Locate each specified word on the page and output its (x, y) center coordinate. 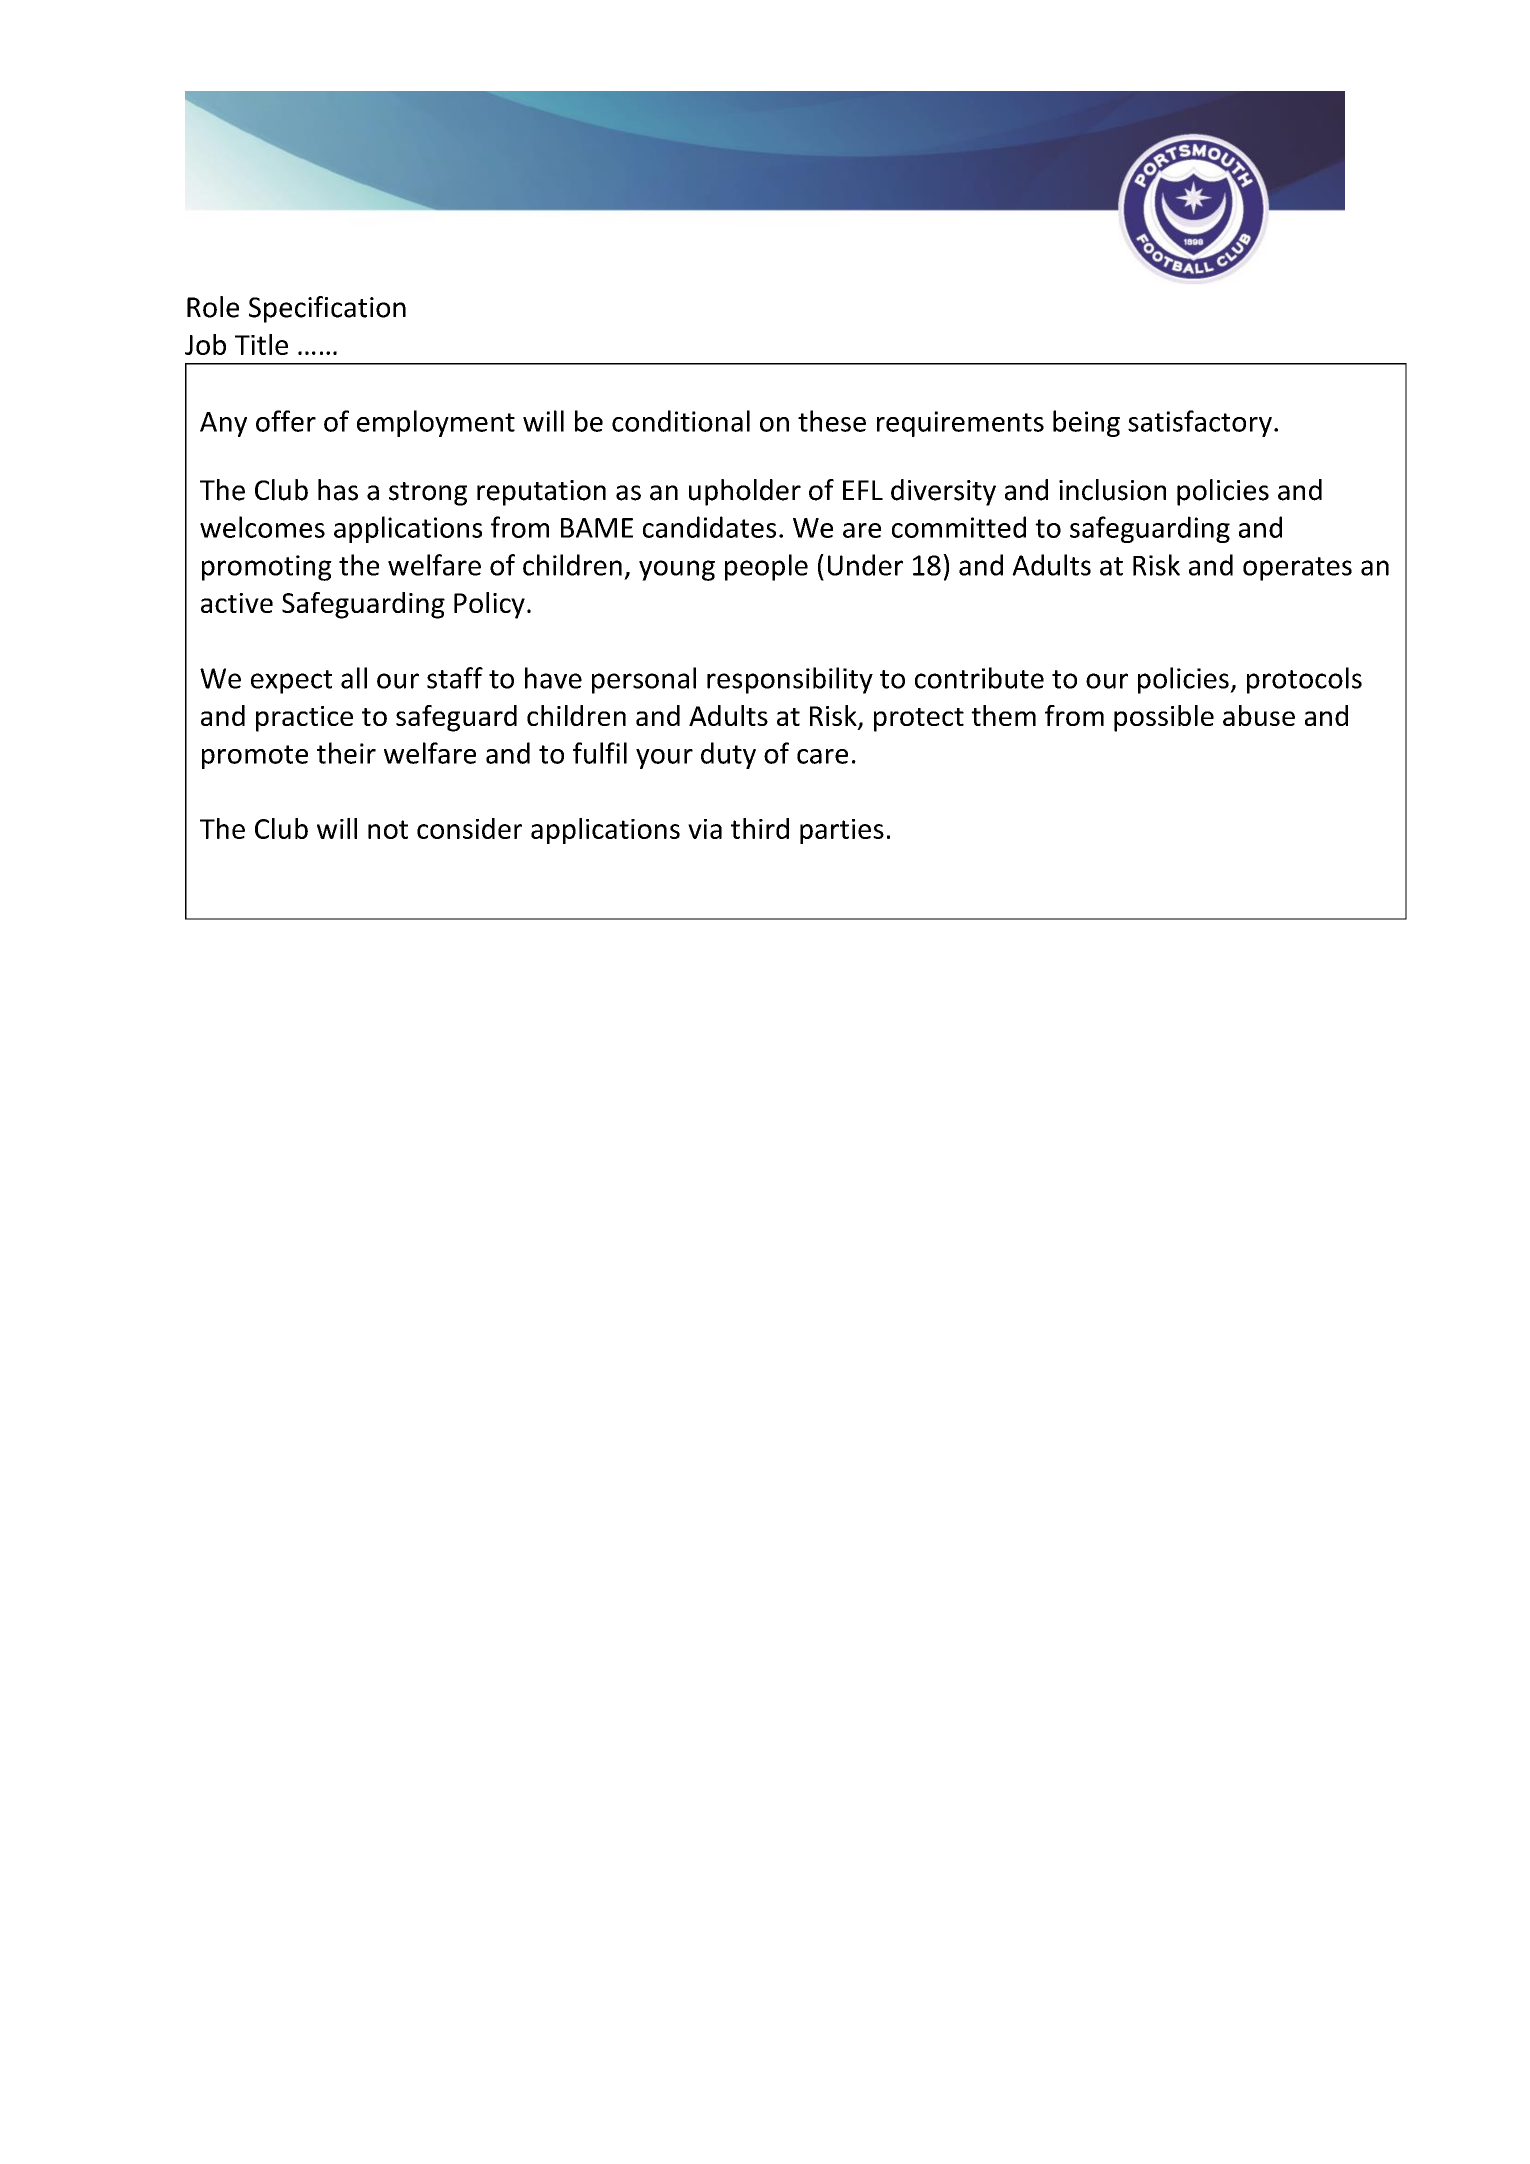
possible (1164, 718)
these (832, 421)
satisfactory (1200, 423)
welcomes (262, 527)
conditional (681, 421)
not (388, 829)
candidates (709, 527)
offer (286, 421)
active (237, 603)
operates (1297, 569)
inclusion (1112, 490)
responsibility (790, 680)
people (766, 567)
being (1086, 423)
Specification (327, 309)
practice (304, 719)
